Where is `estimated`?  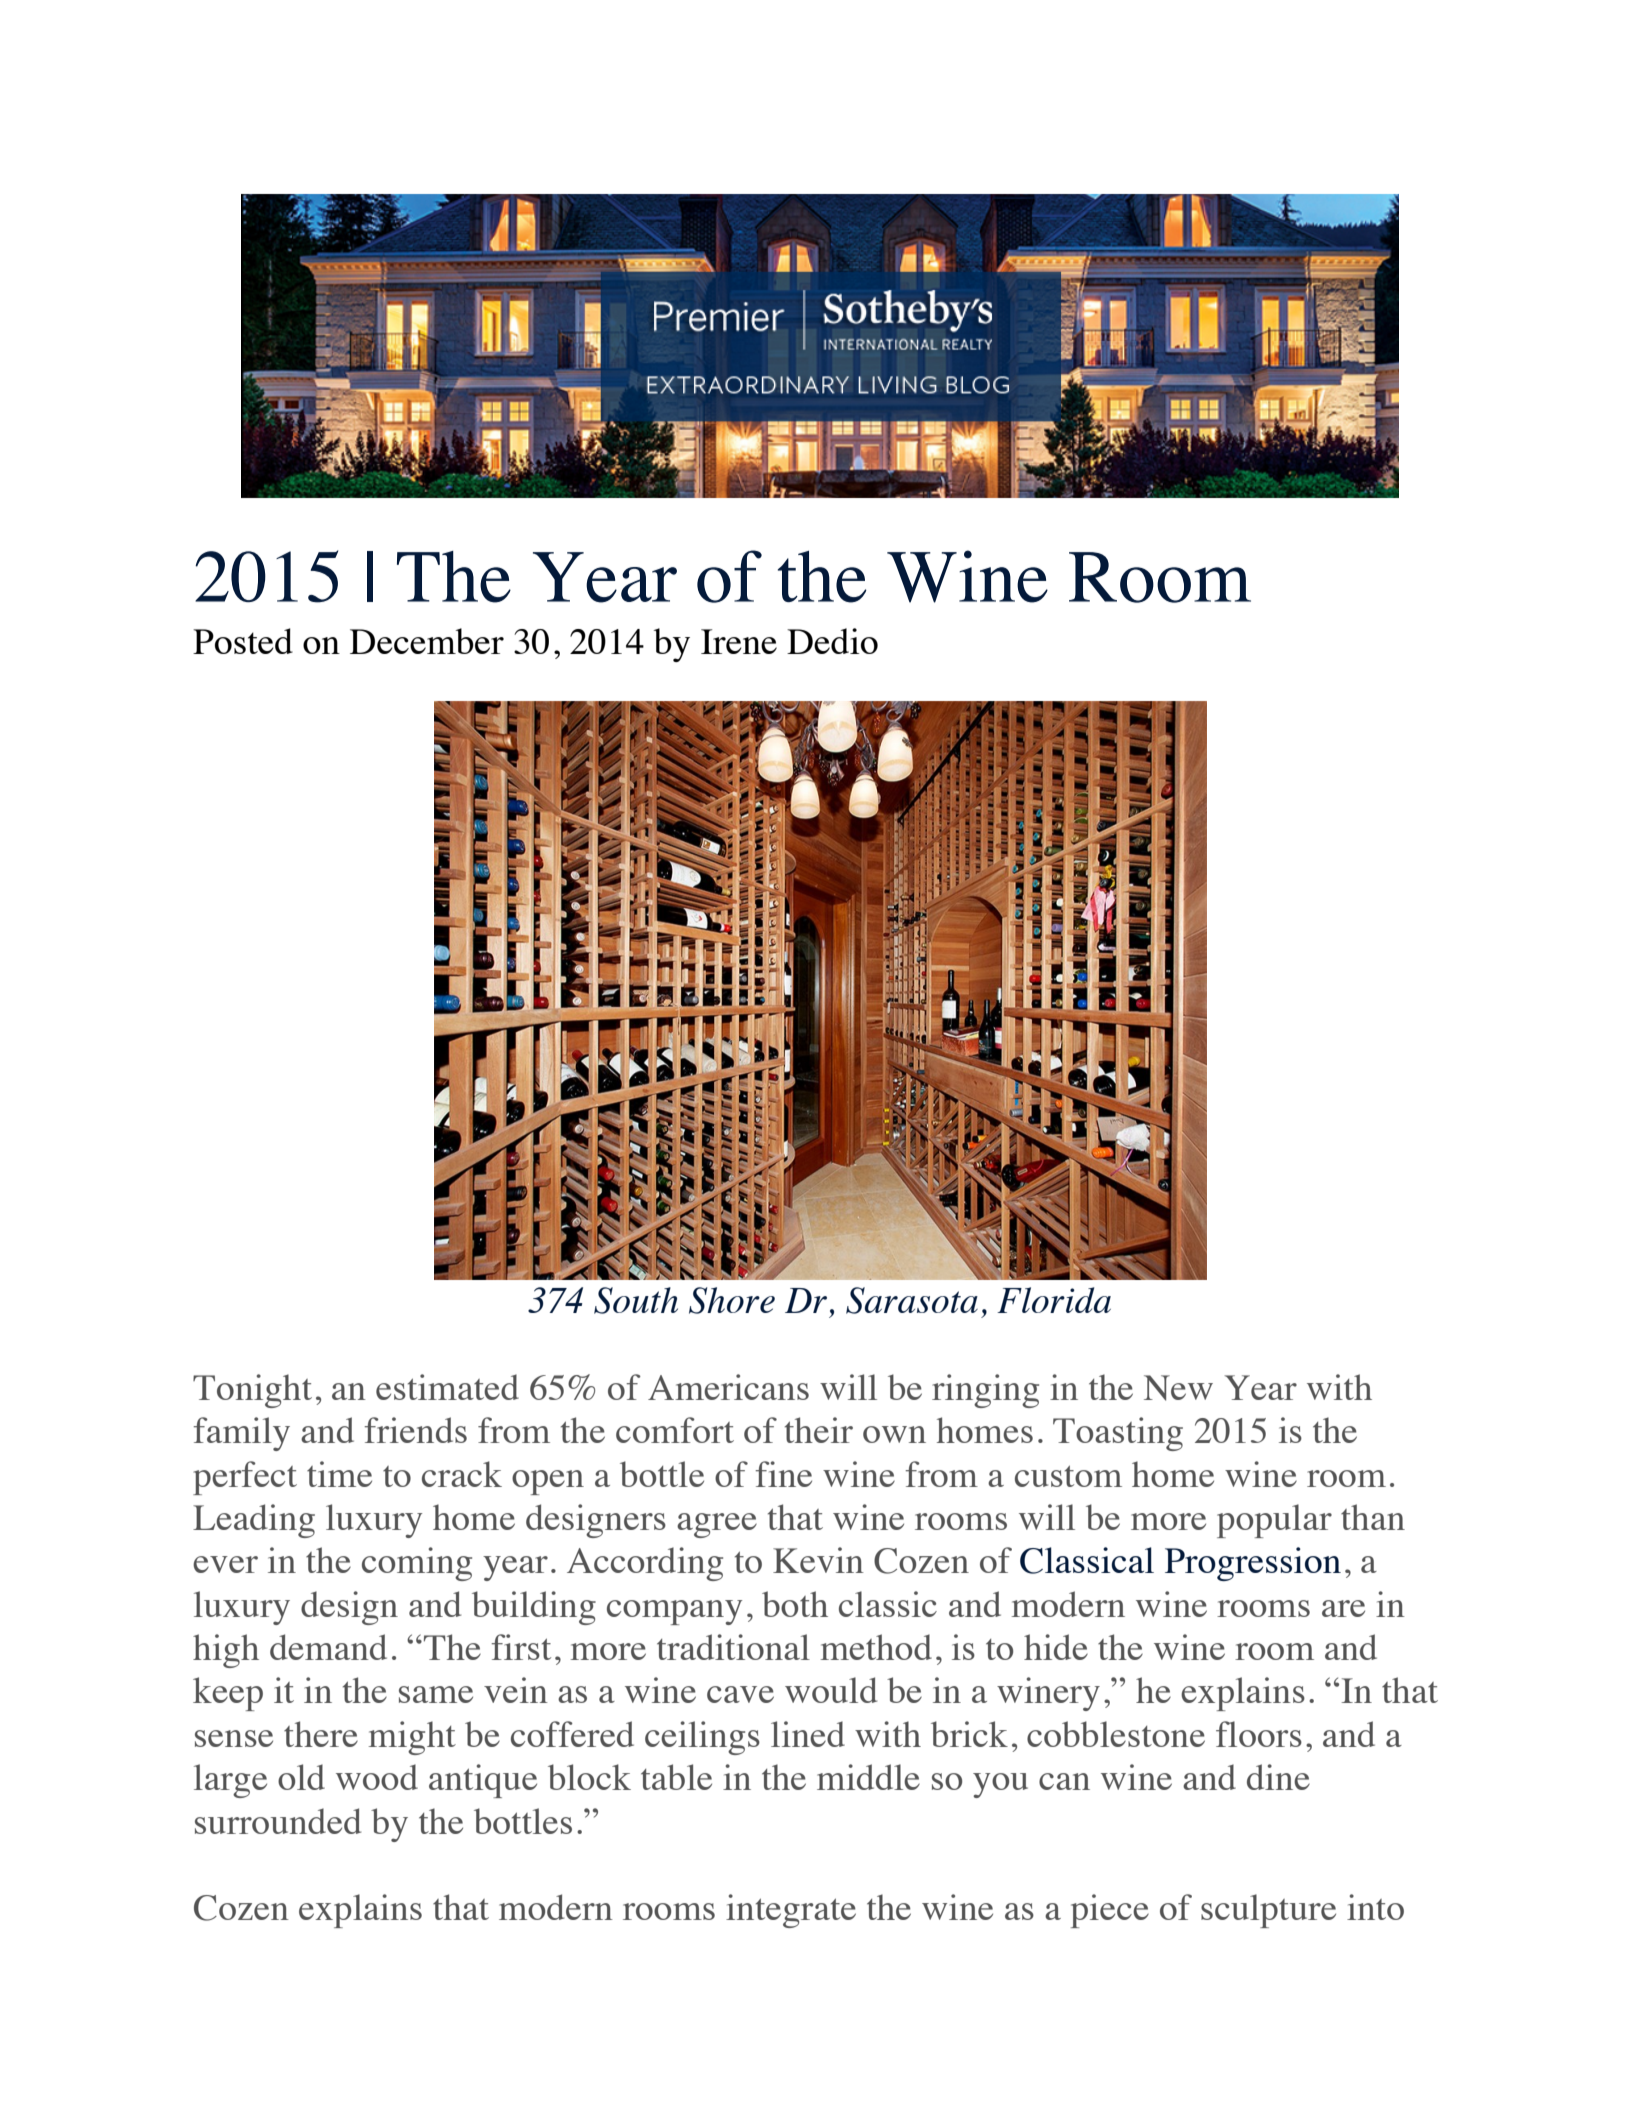
estimated is located at coordinates (447, 1387).
